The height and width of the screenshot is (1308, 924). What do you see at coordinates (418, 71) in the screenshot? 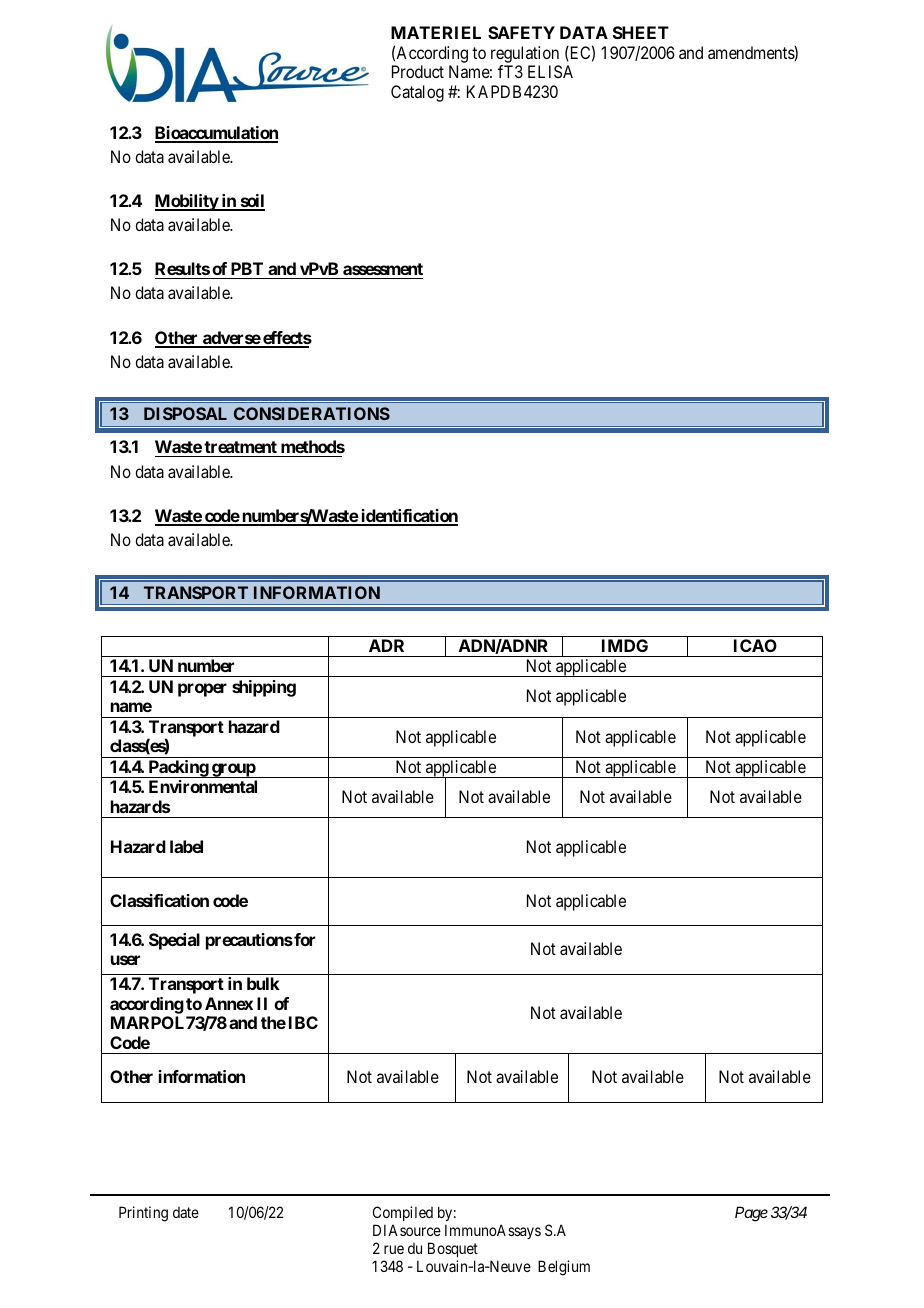
I see `Product` at bounding box center [418, 71].
